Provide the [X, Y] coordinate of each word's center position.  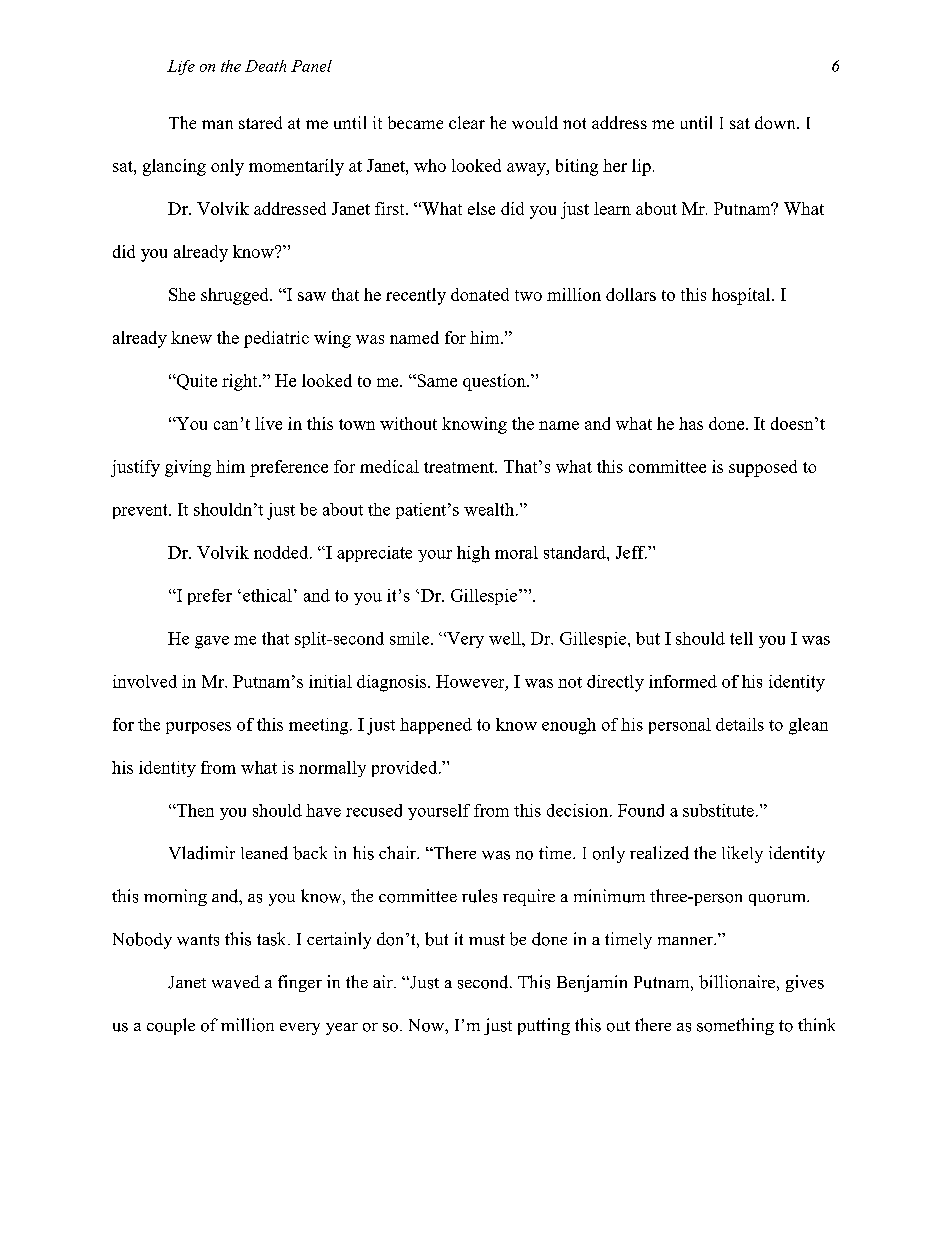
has [691, 423]
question [495, 382]
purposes [198, 728]
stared [260, 122]
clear [467, 122]
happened [436, 726]
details [740, 724]
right [241, 382]
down [776, 122]
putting [544, 1026]
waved [236, 982]
